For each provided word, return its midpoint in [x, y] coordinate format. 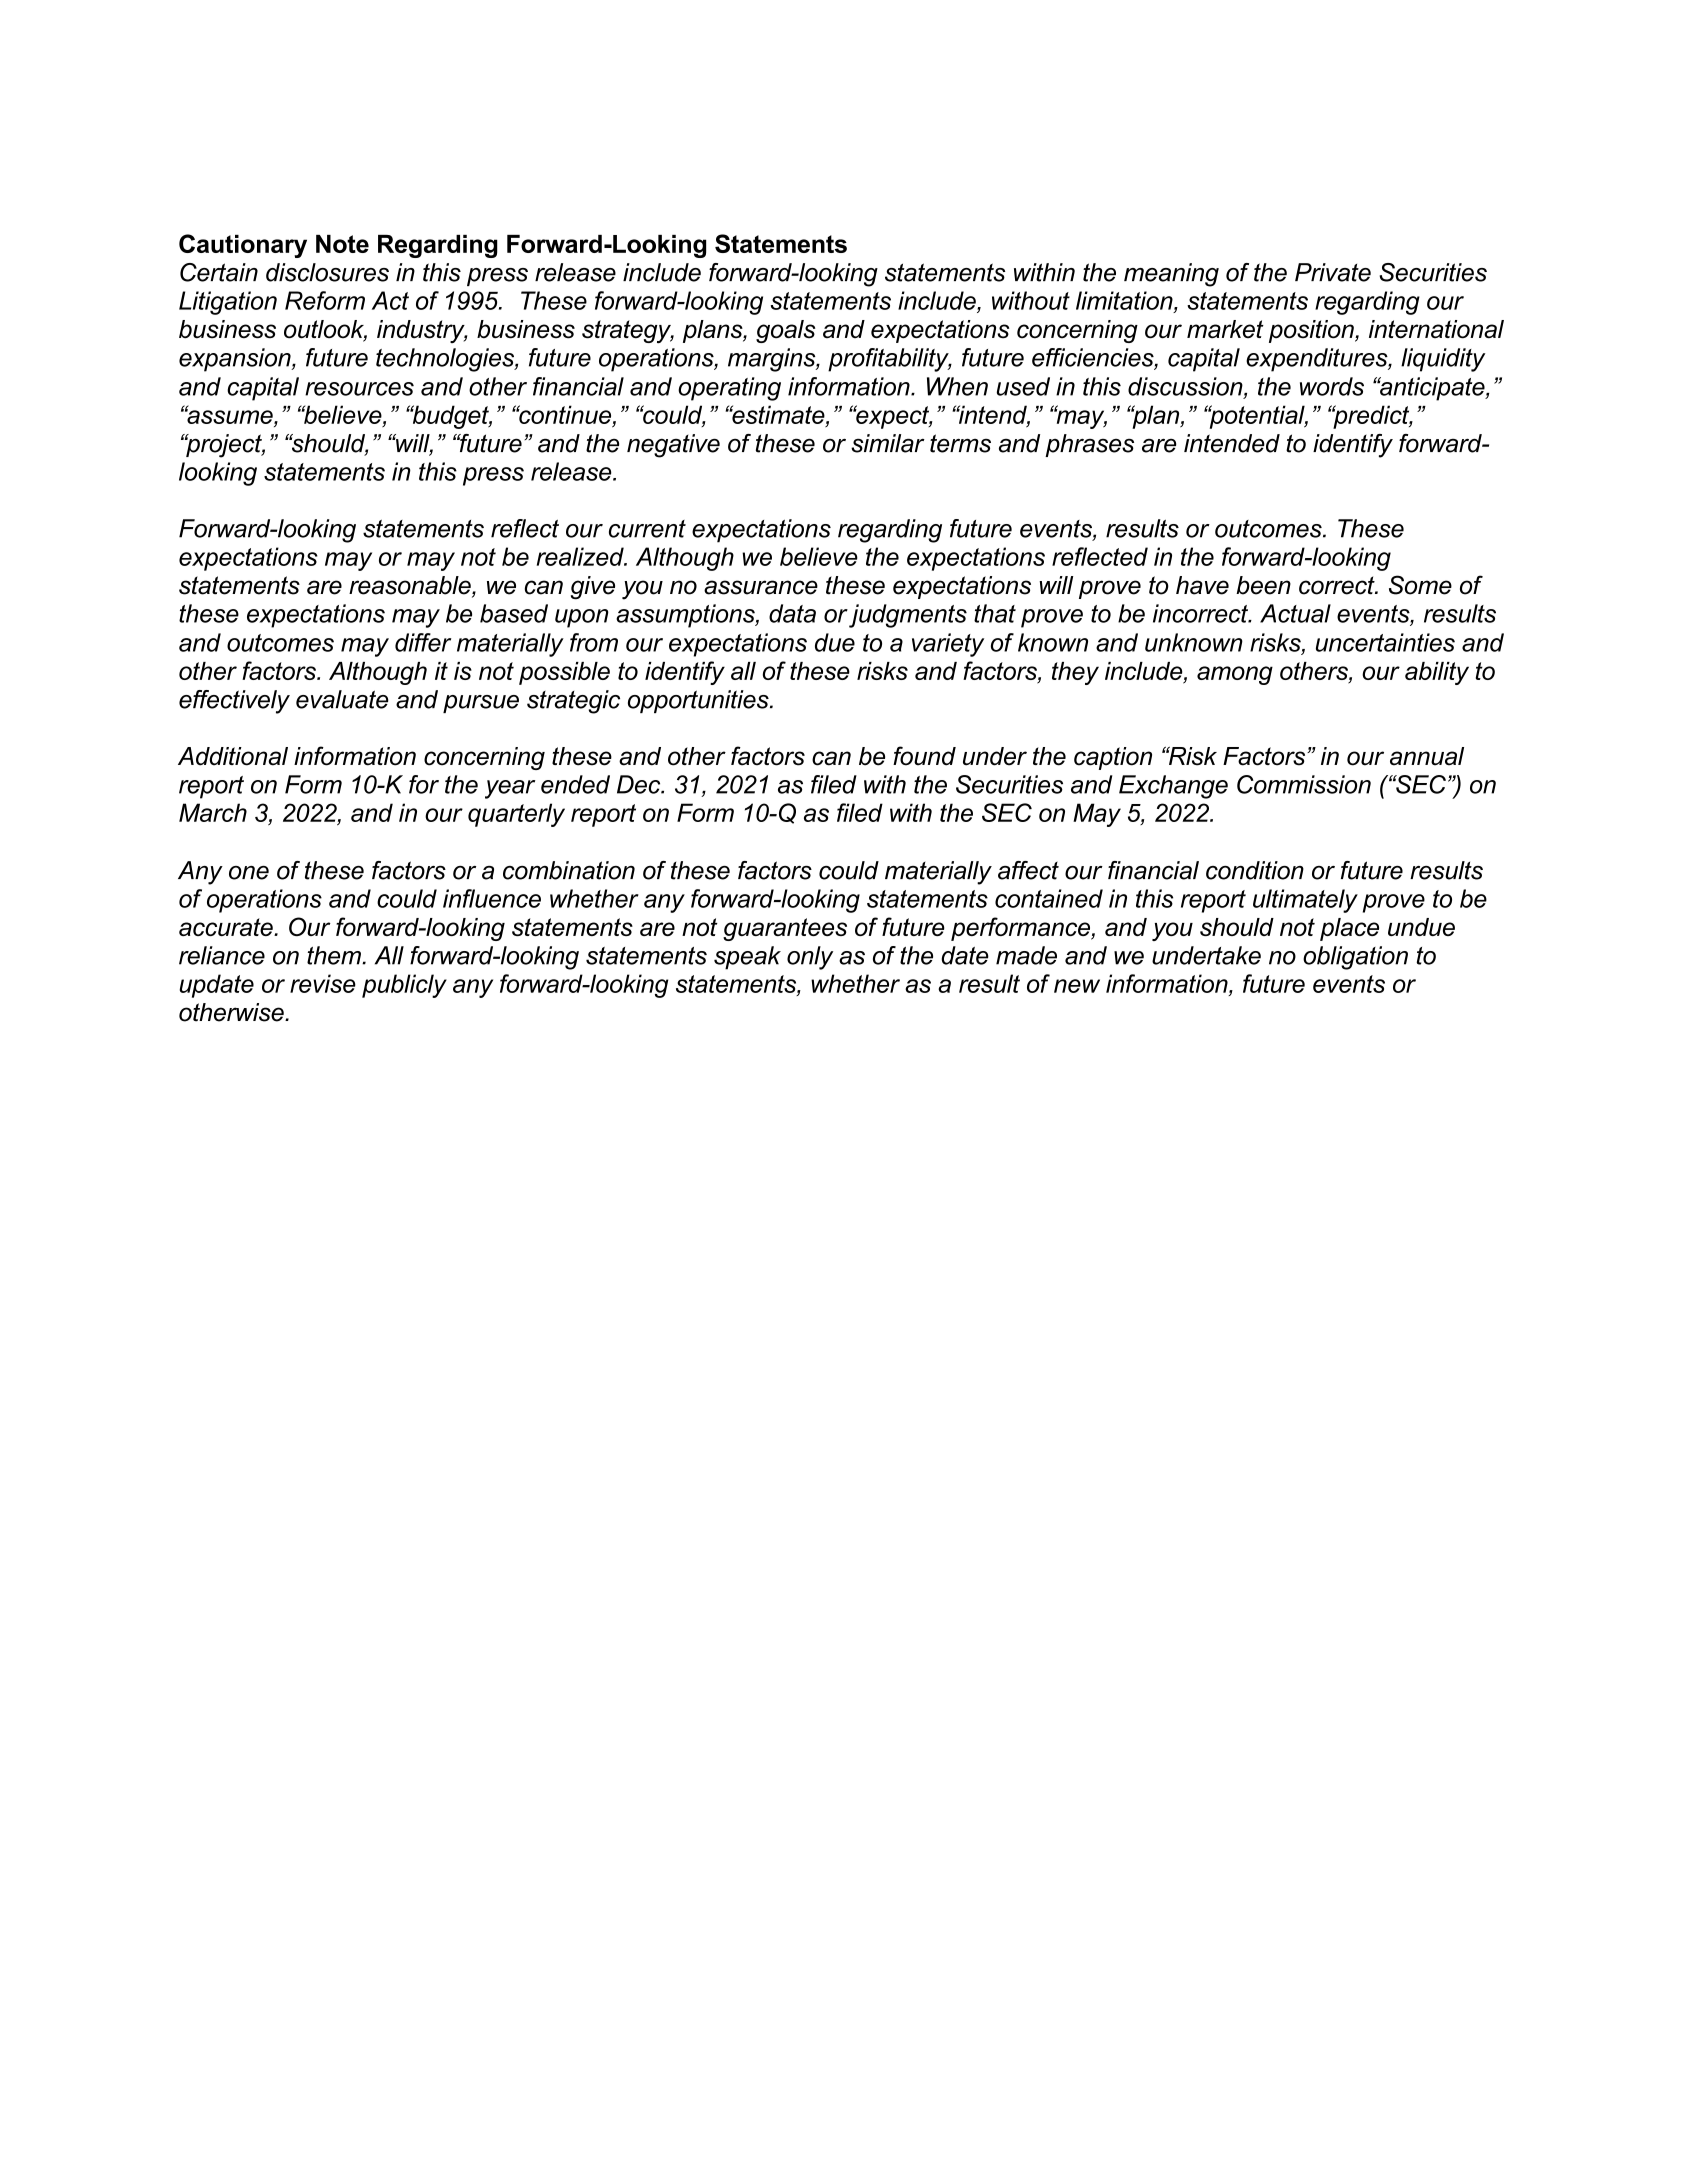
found [924, 756]
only [810, 958]
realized [581, 556]
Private [1333, 272]
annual [1427, 756]
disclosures [327, 272]
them [335, 955]
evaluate [342, 699]
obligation [1355, 958]
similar [888, 443]
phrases [1089, 445]
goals [785, 331]
